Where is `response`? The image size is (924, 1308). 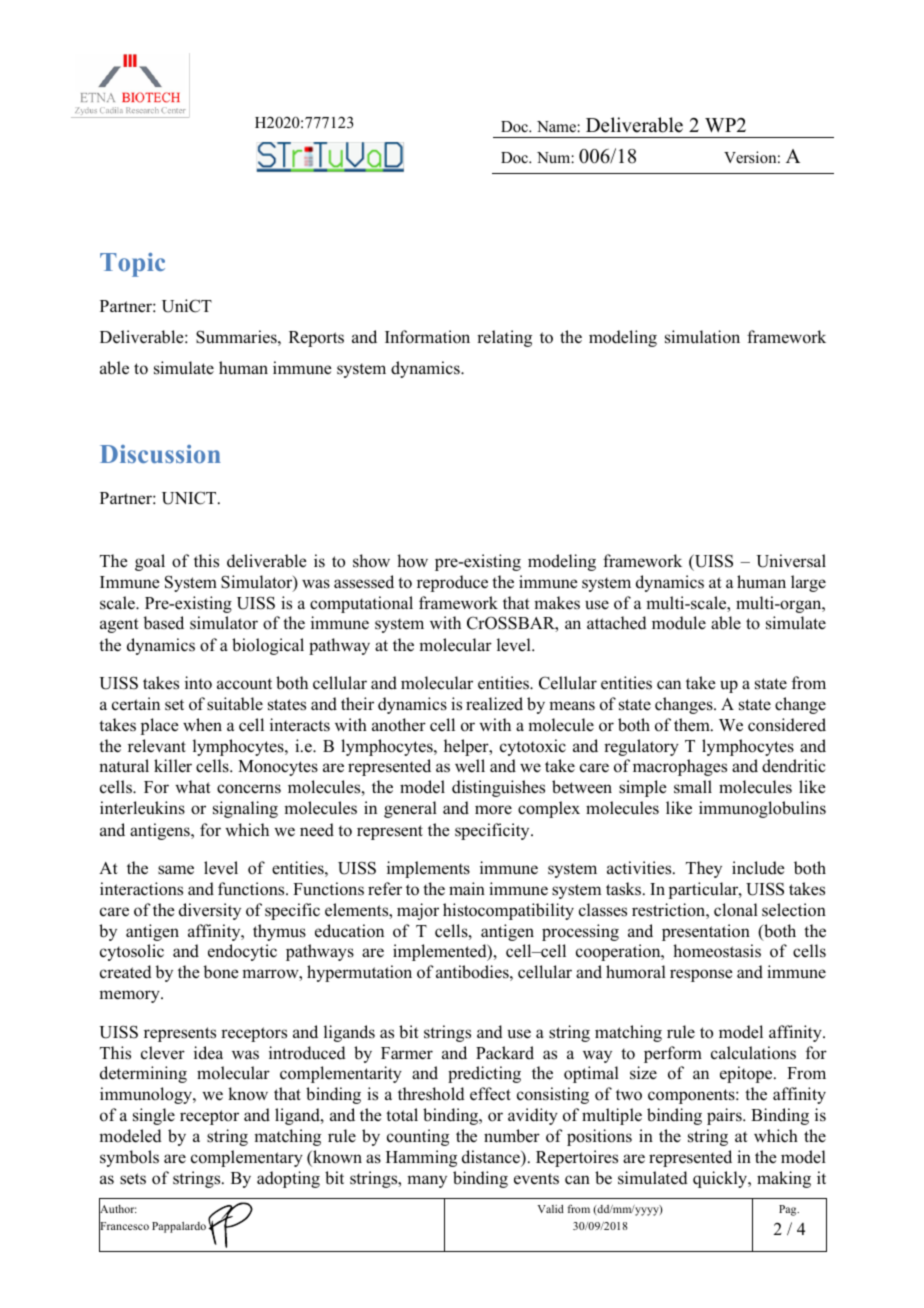
response is located at coordinates (701, 975).
